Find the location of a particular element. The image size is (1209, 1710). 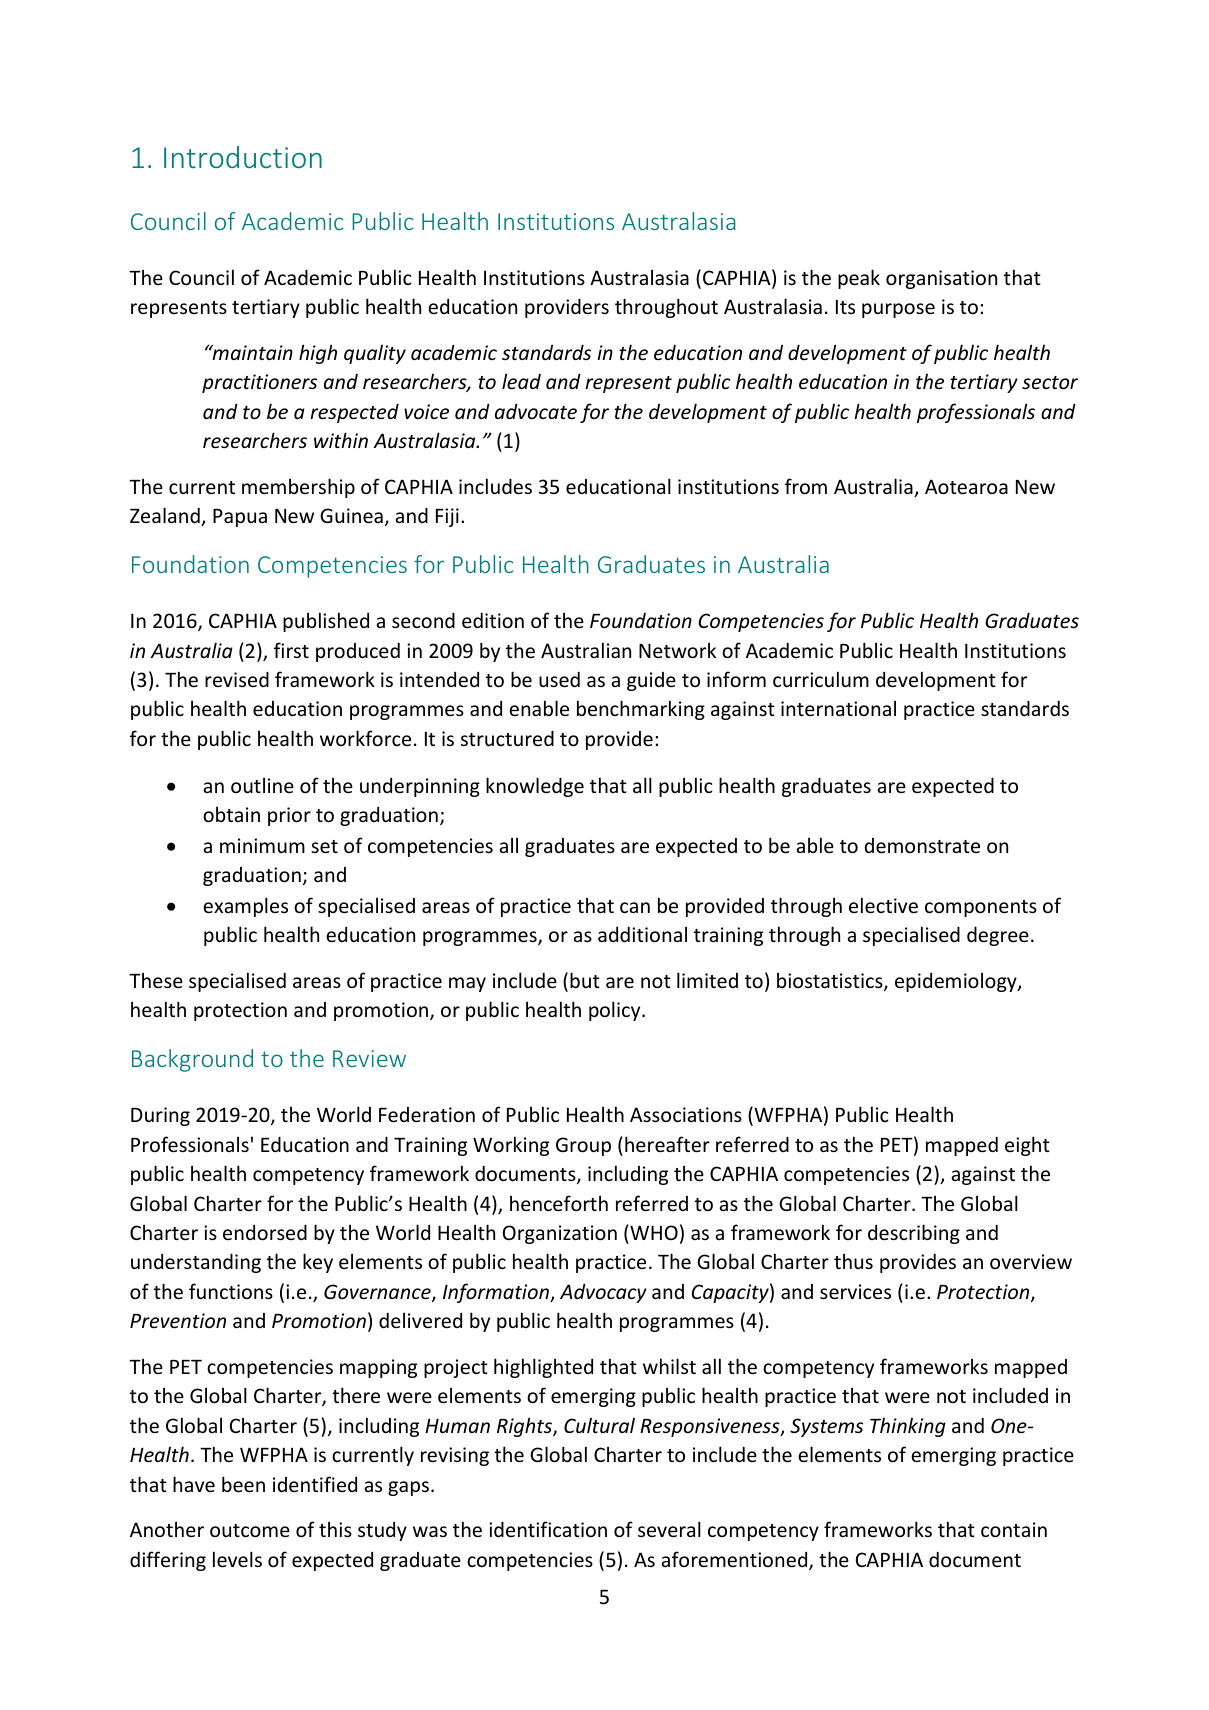

lead is located at coordinates (521, 381).
